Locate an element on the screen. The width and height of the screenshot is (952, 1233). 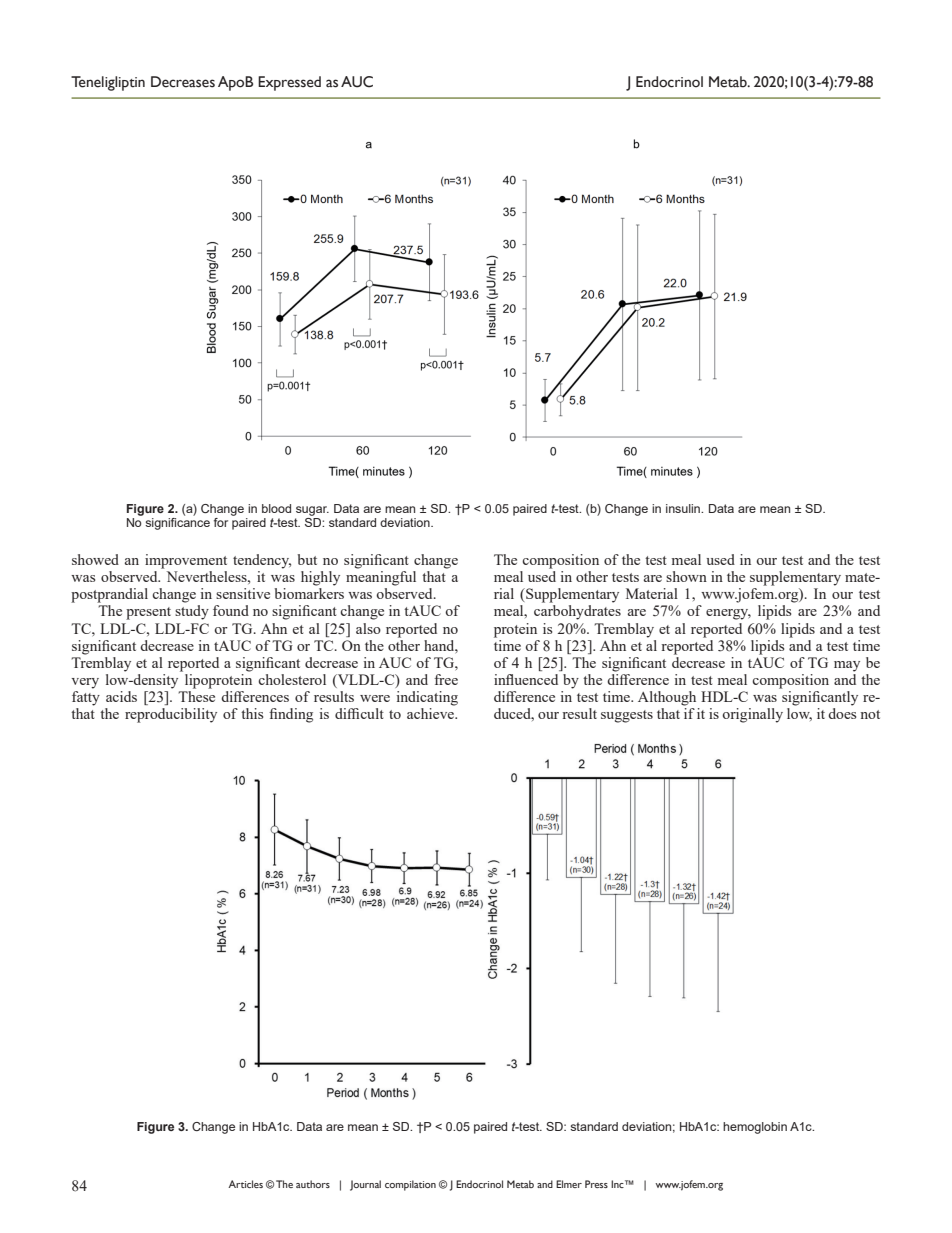
authors is located at coordinates (313, 1184).
